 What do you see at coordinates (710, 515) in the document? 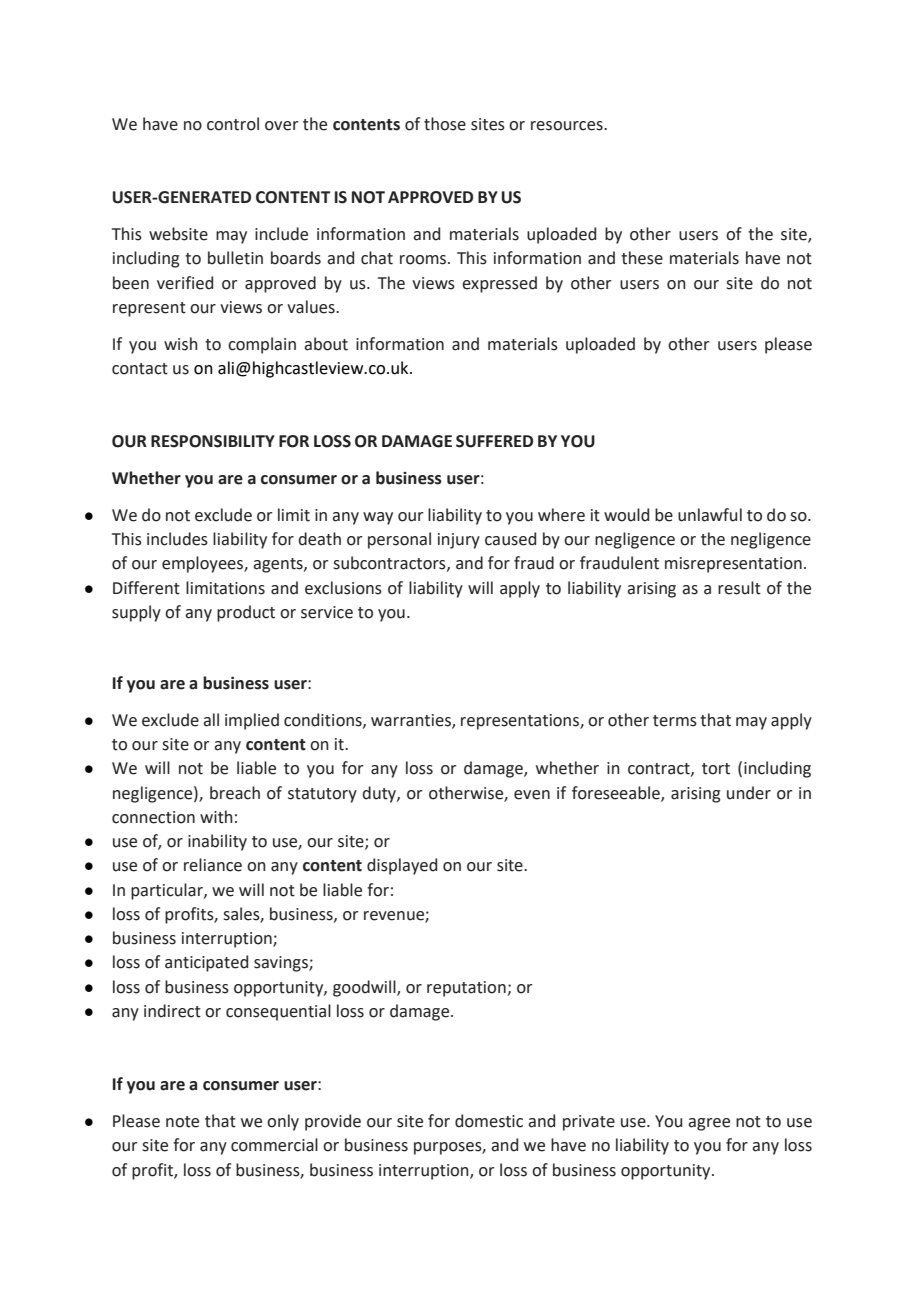
I see `unlawful` at bounding box center [710, 515].
